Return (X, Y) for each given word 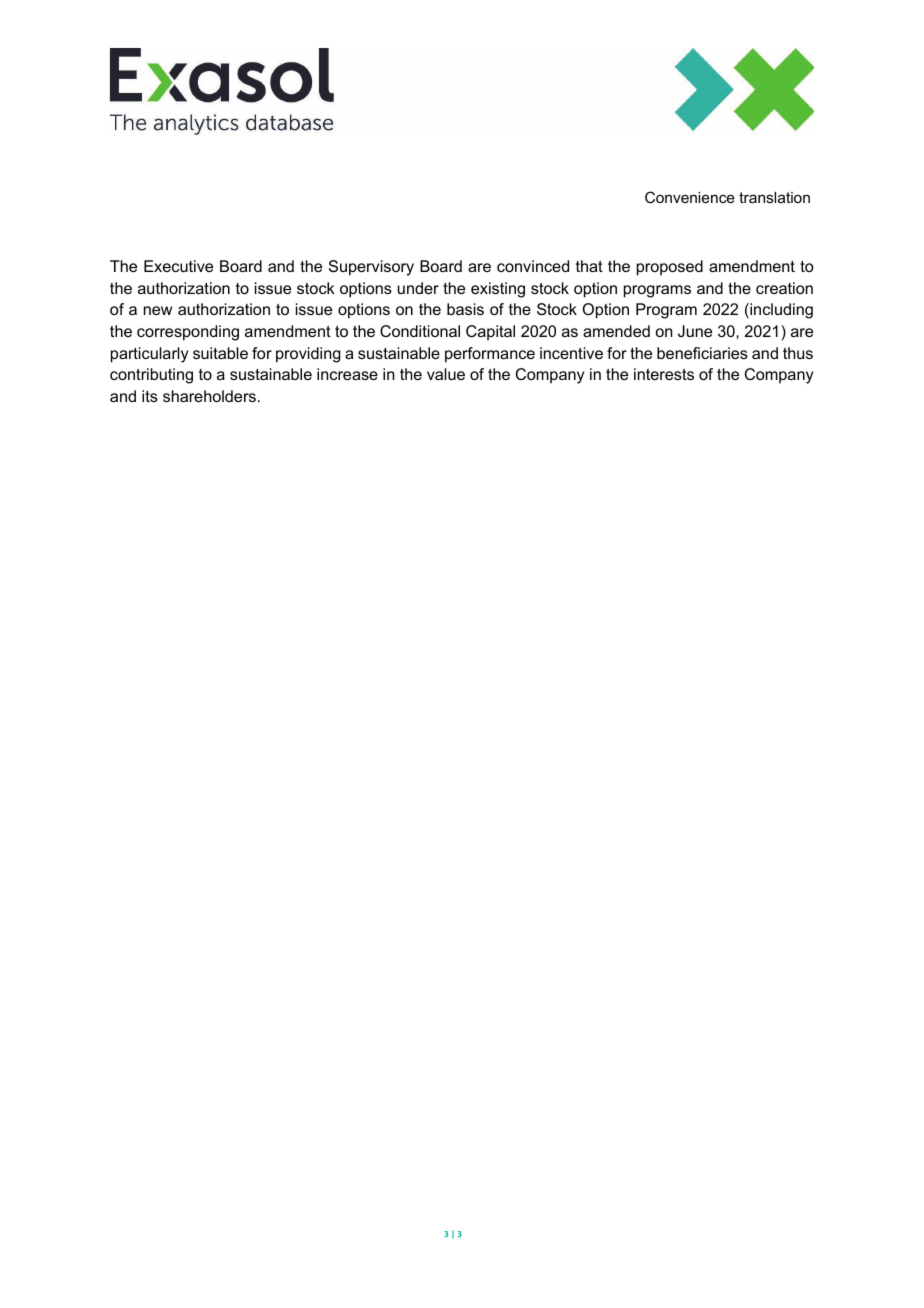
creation (784, 288)
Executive (178, 266)
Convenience (690, 197)
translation (774, 197)
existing (498, 290)
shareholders (209, 396)
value (446, 374)
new (158, 310)
